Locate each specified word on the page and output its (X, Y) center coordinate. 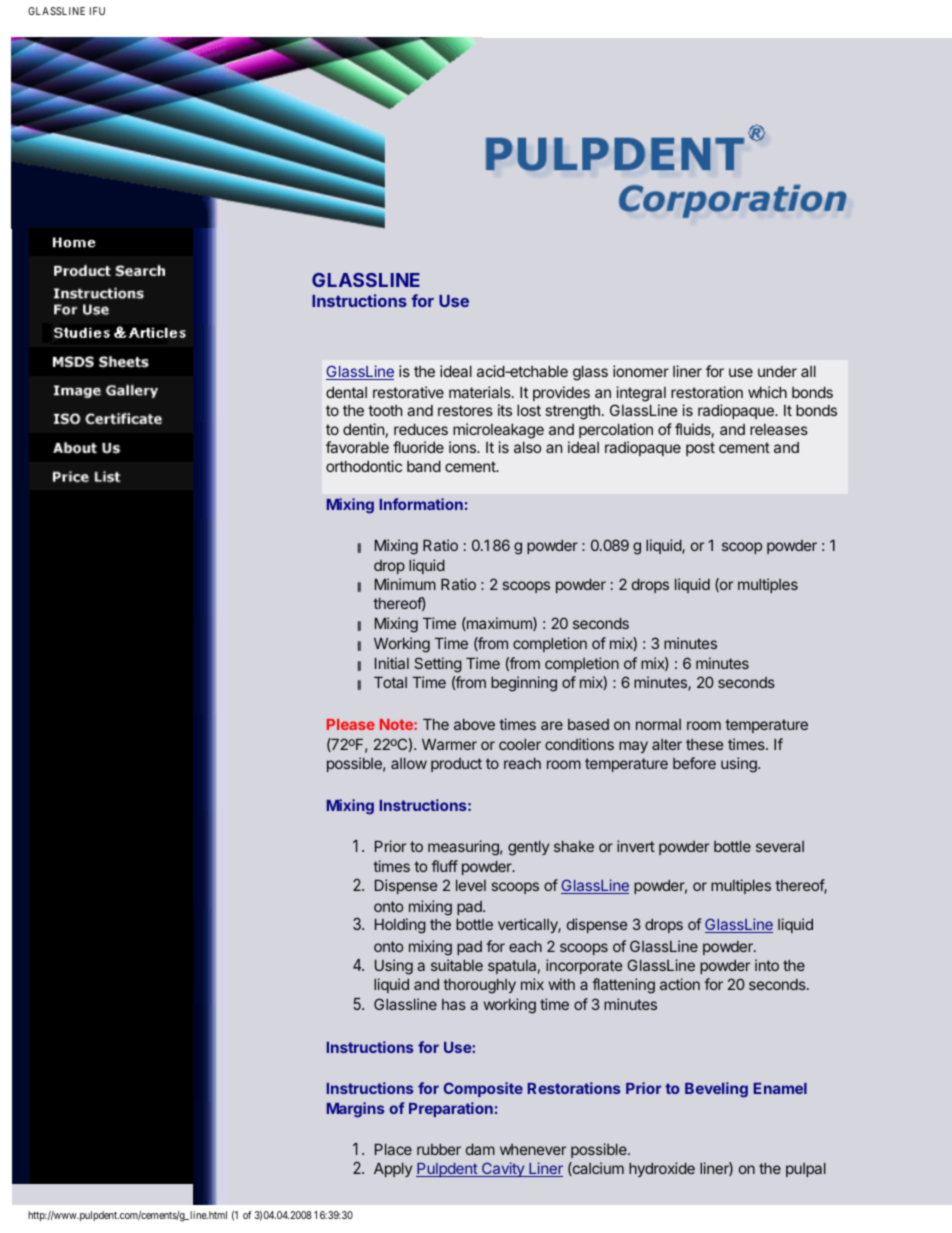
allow (409, 763)
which (767, 392)
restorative (408, 392)
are (552, 725)
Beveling (716, 1090)
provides (561, 393)
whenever (533, 1149)
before (694, 763)
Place (393, 1149)
